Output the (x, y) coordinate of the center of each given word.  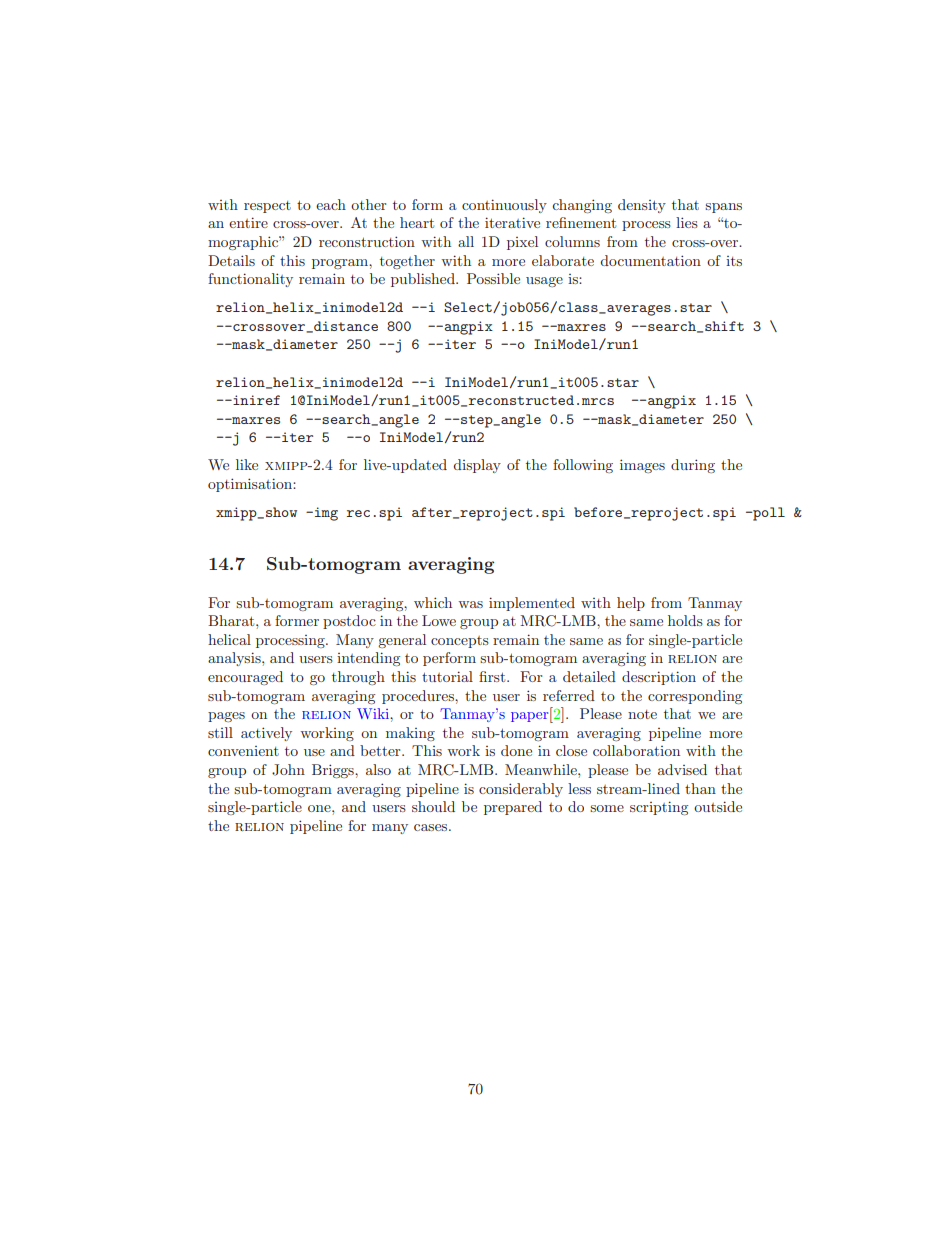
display (477, 466)
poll (768, 514)
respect (267, 207)
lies (687, 222)
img (326, 514)
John (288, 770)
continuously (504, 206)
